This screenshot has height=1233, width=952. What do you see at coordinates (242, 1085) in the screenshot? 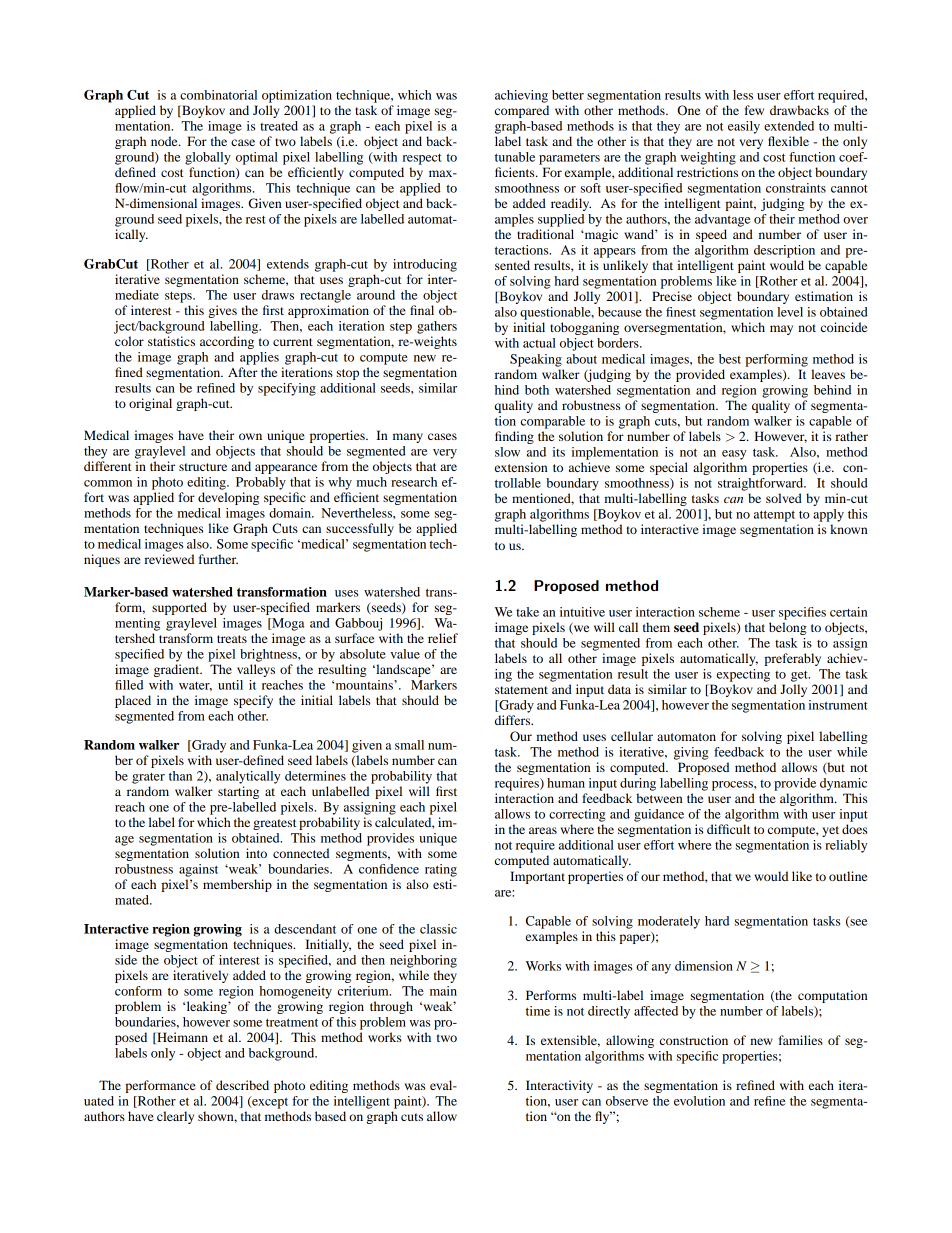
I see `described` at bounding box center [242, 1085].
